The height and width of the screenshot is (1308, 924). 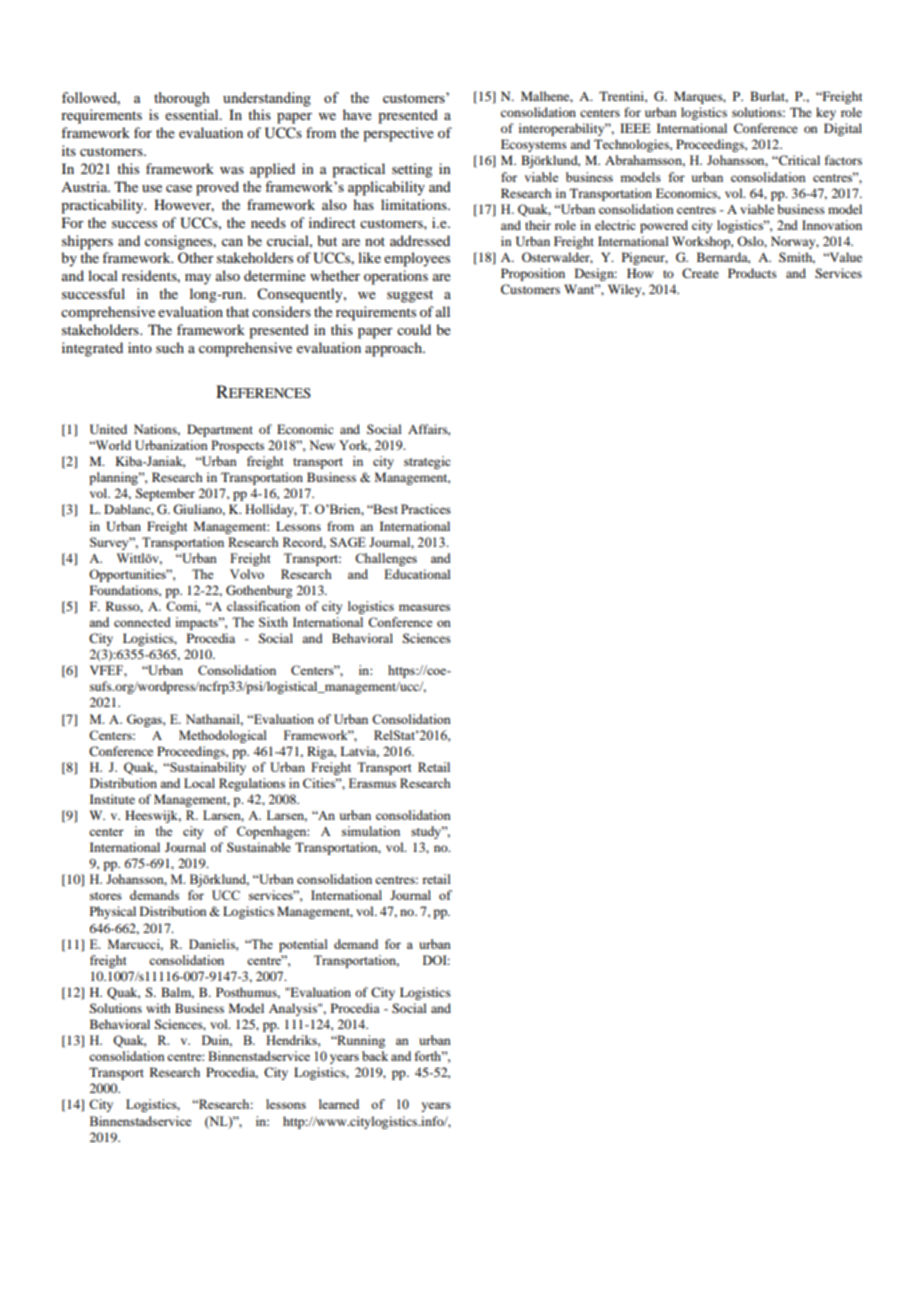 What do you see at coordinates (798, 160) in the screenshot?
I see `Critical` at bounding box center [798, 160].
